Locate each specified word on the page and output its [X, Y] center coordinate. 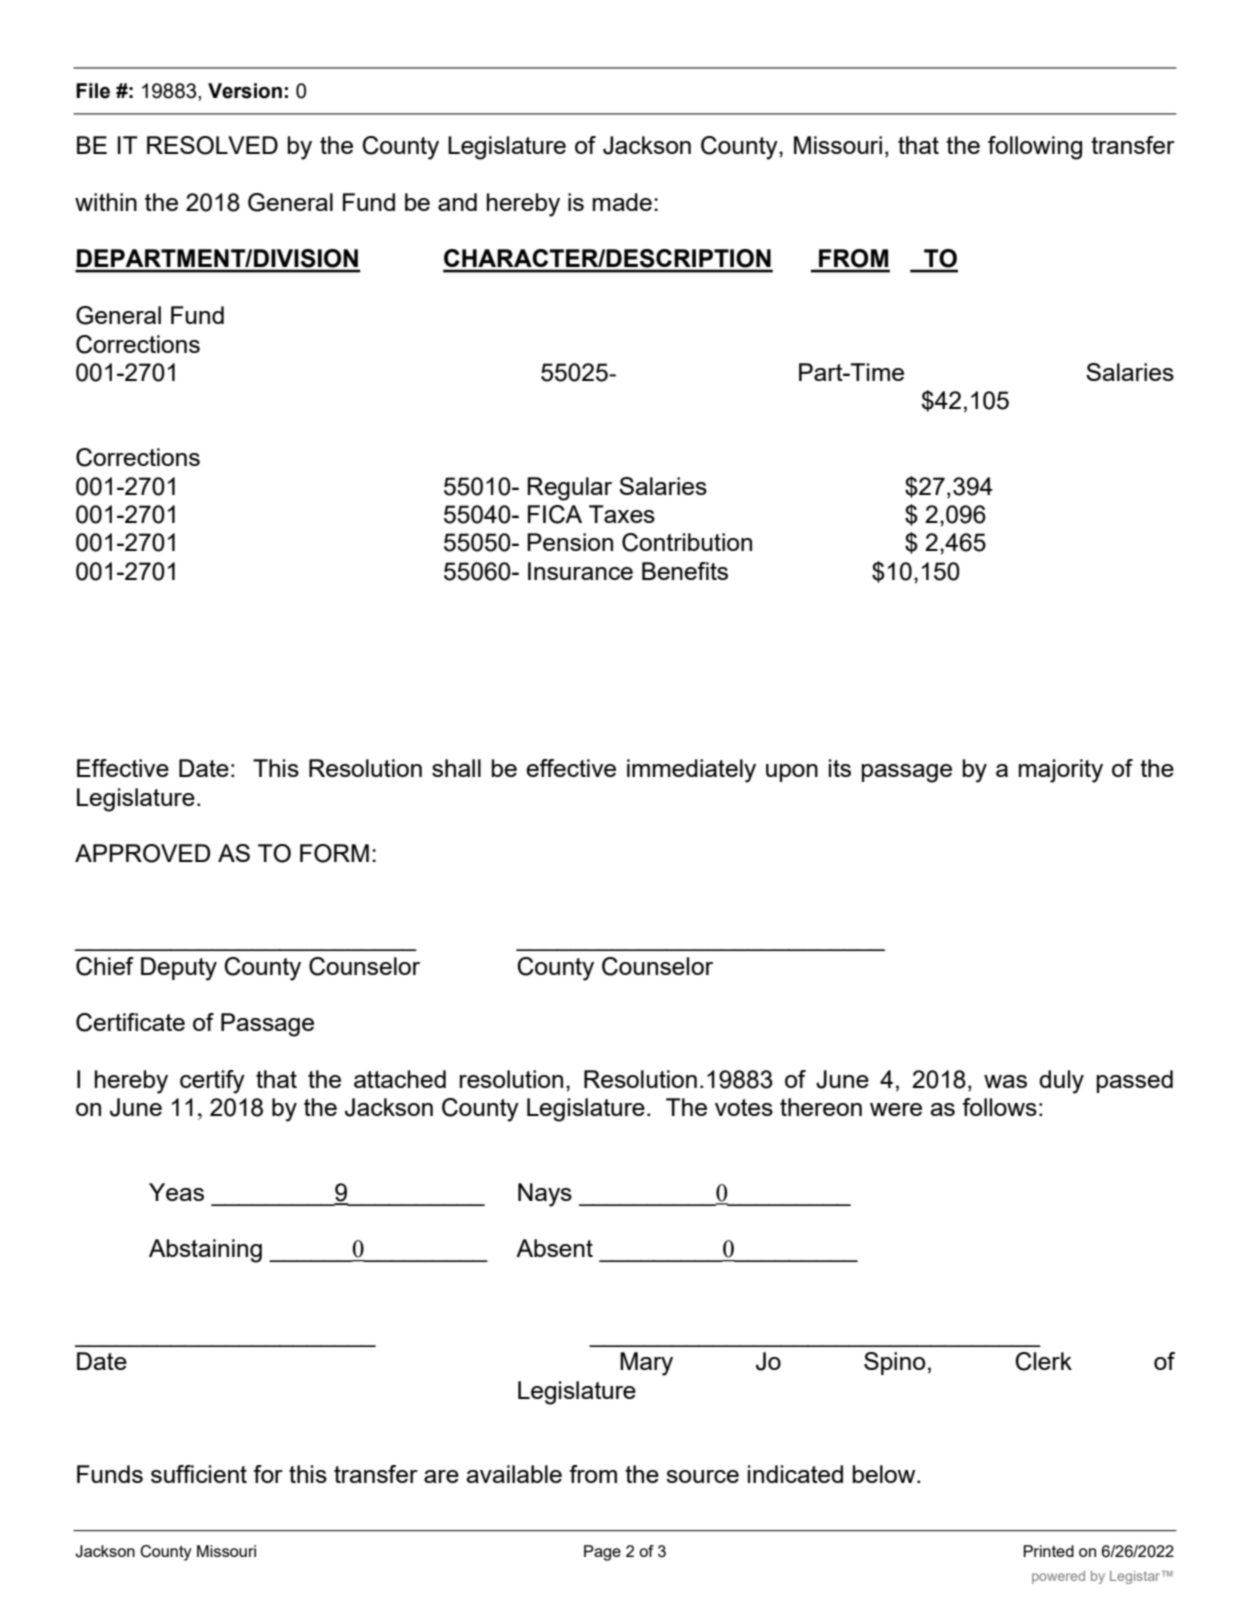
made [622, 202]
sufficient [199, 1474]
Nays [545, 1195]
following [1035, 148]
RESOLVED [212, 145]
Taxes [622, 514]
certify [212, 1082]
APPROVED [142, 853]
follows [999, 1107]
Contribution [687, 542]
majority [1061, 771]
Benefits [685, 571]
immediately [691, 771]
